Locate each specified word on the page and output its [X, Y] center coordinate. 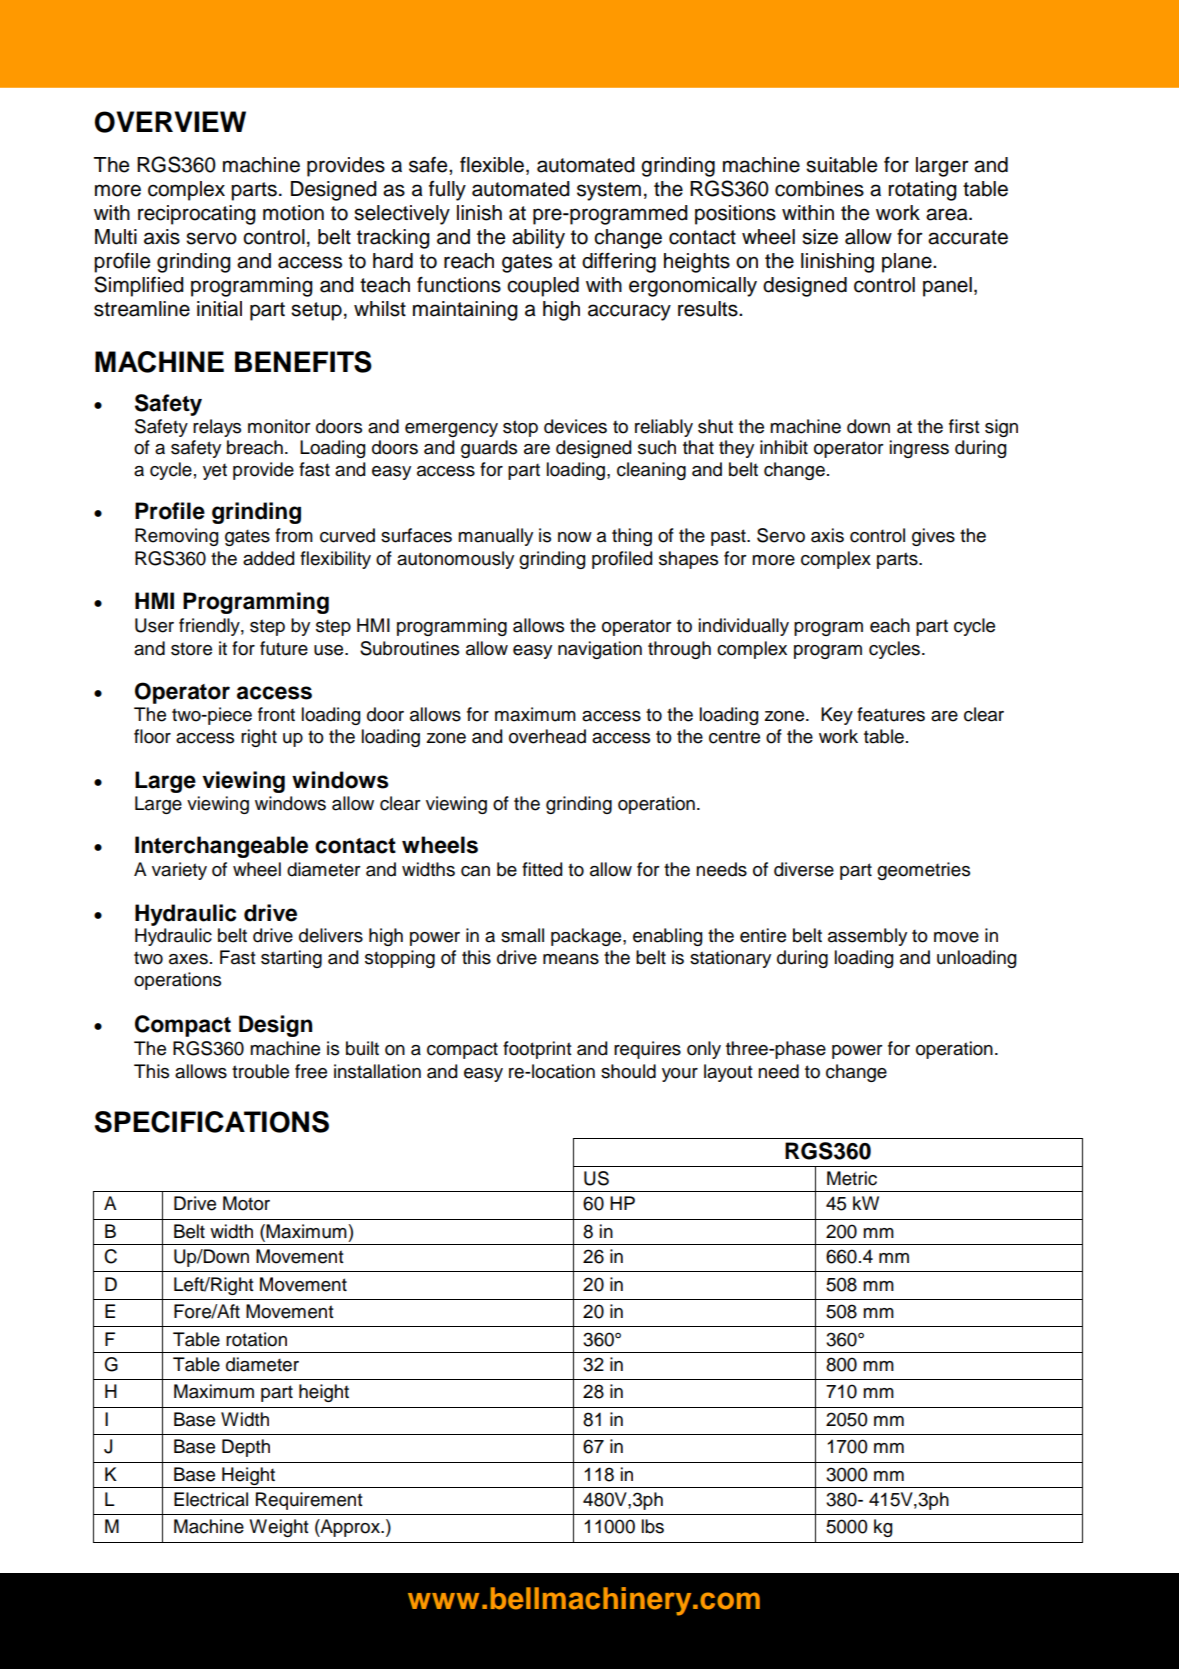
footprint [537, 1050]
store [191, 649]
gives [933, 537]
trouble [260, 1071]
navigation [600, 650]
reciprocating [197, 215]
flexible [492, 164]
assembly [867, 937]
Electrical [211, 1499]
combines [819, 189]
